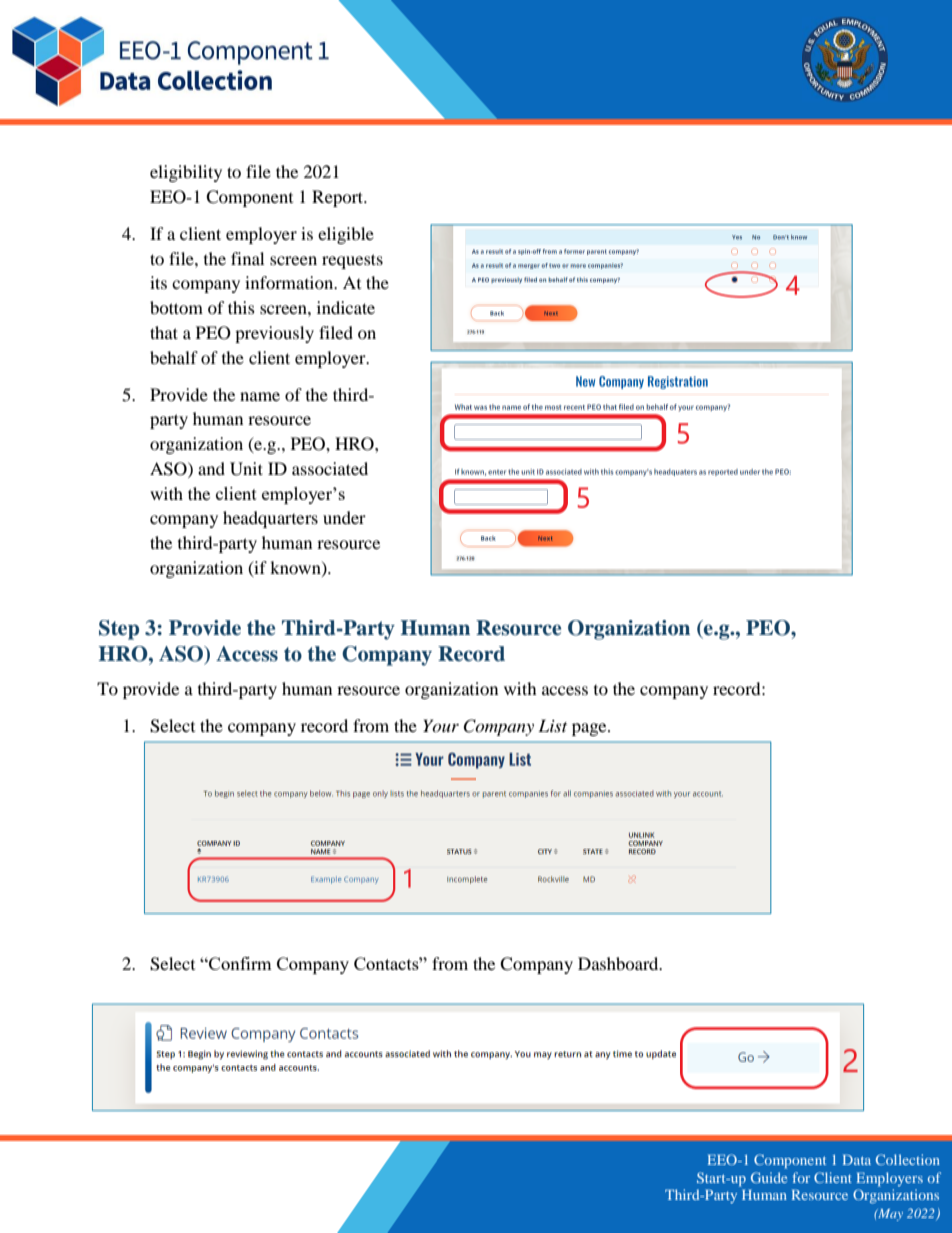  What do you see at coordinates (352, 261) in the image?
I see `requests` at bounding box center [352, 261].
